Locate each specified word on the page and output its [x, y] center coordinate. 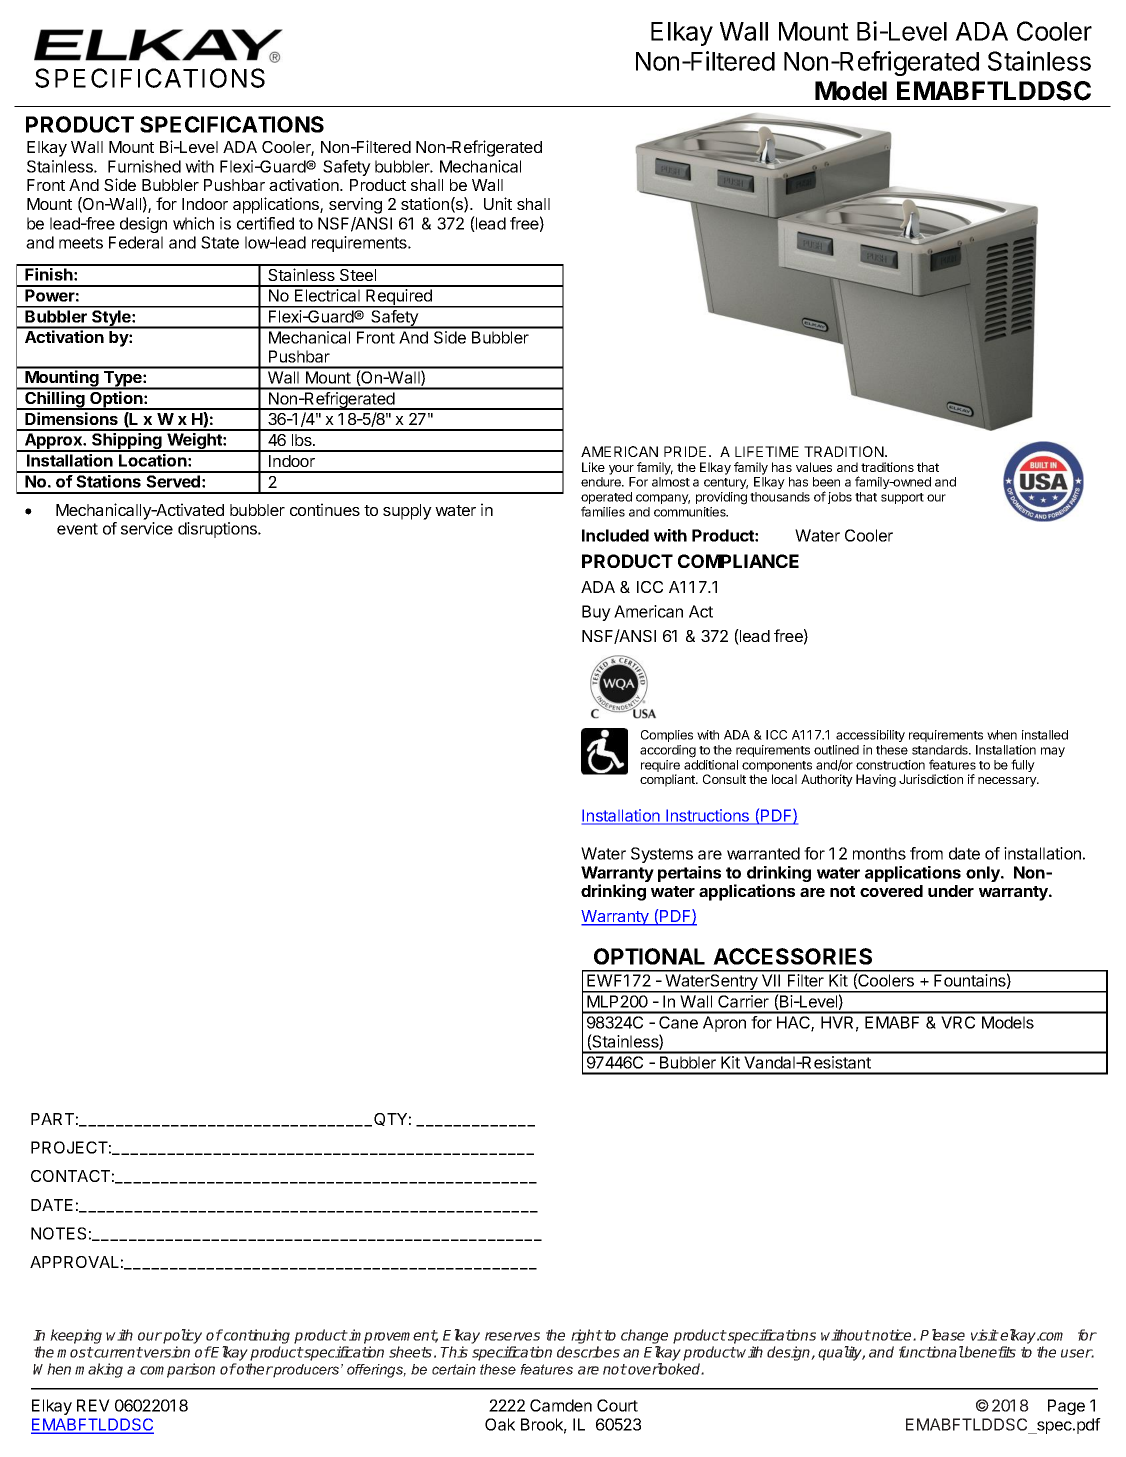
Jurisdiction [931, 779]
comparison [177, 1370]
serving [355, 205]
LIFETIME [767, 451]
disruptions [218, 530]
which [193, 223]
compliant [668, 780]
